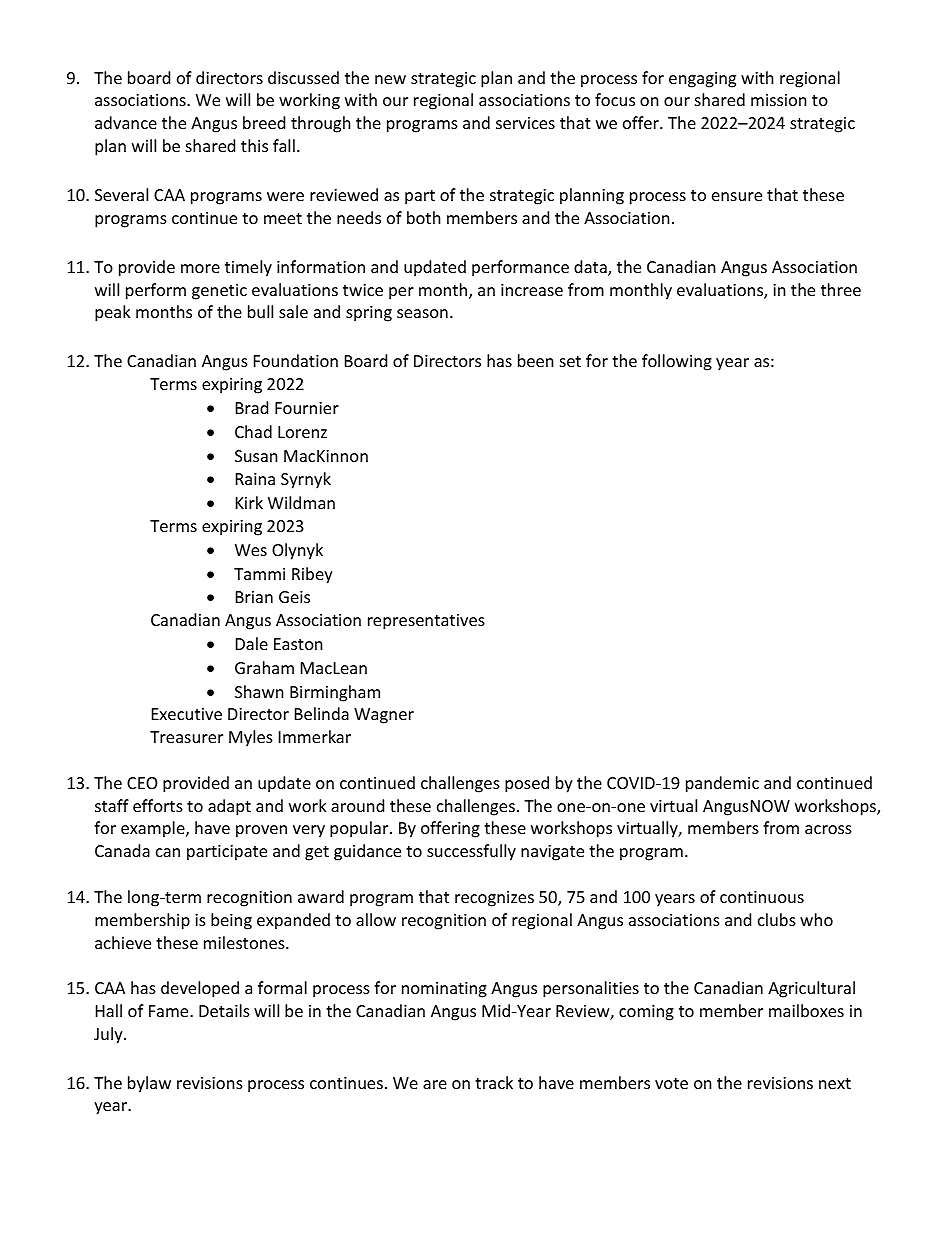 The height and width of the screenshot is (1233, 952). I want to click on adapt, so click(229, 807).
